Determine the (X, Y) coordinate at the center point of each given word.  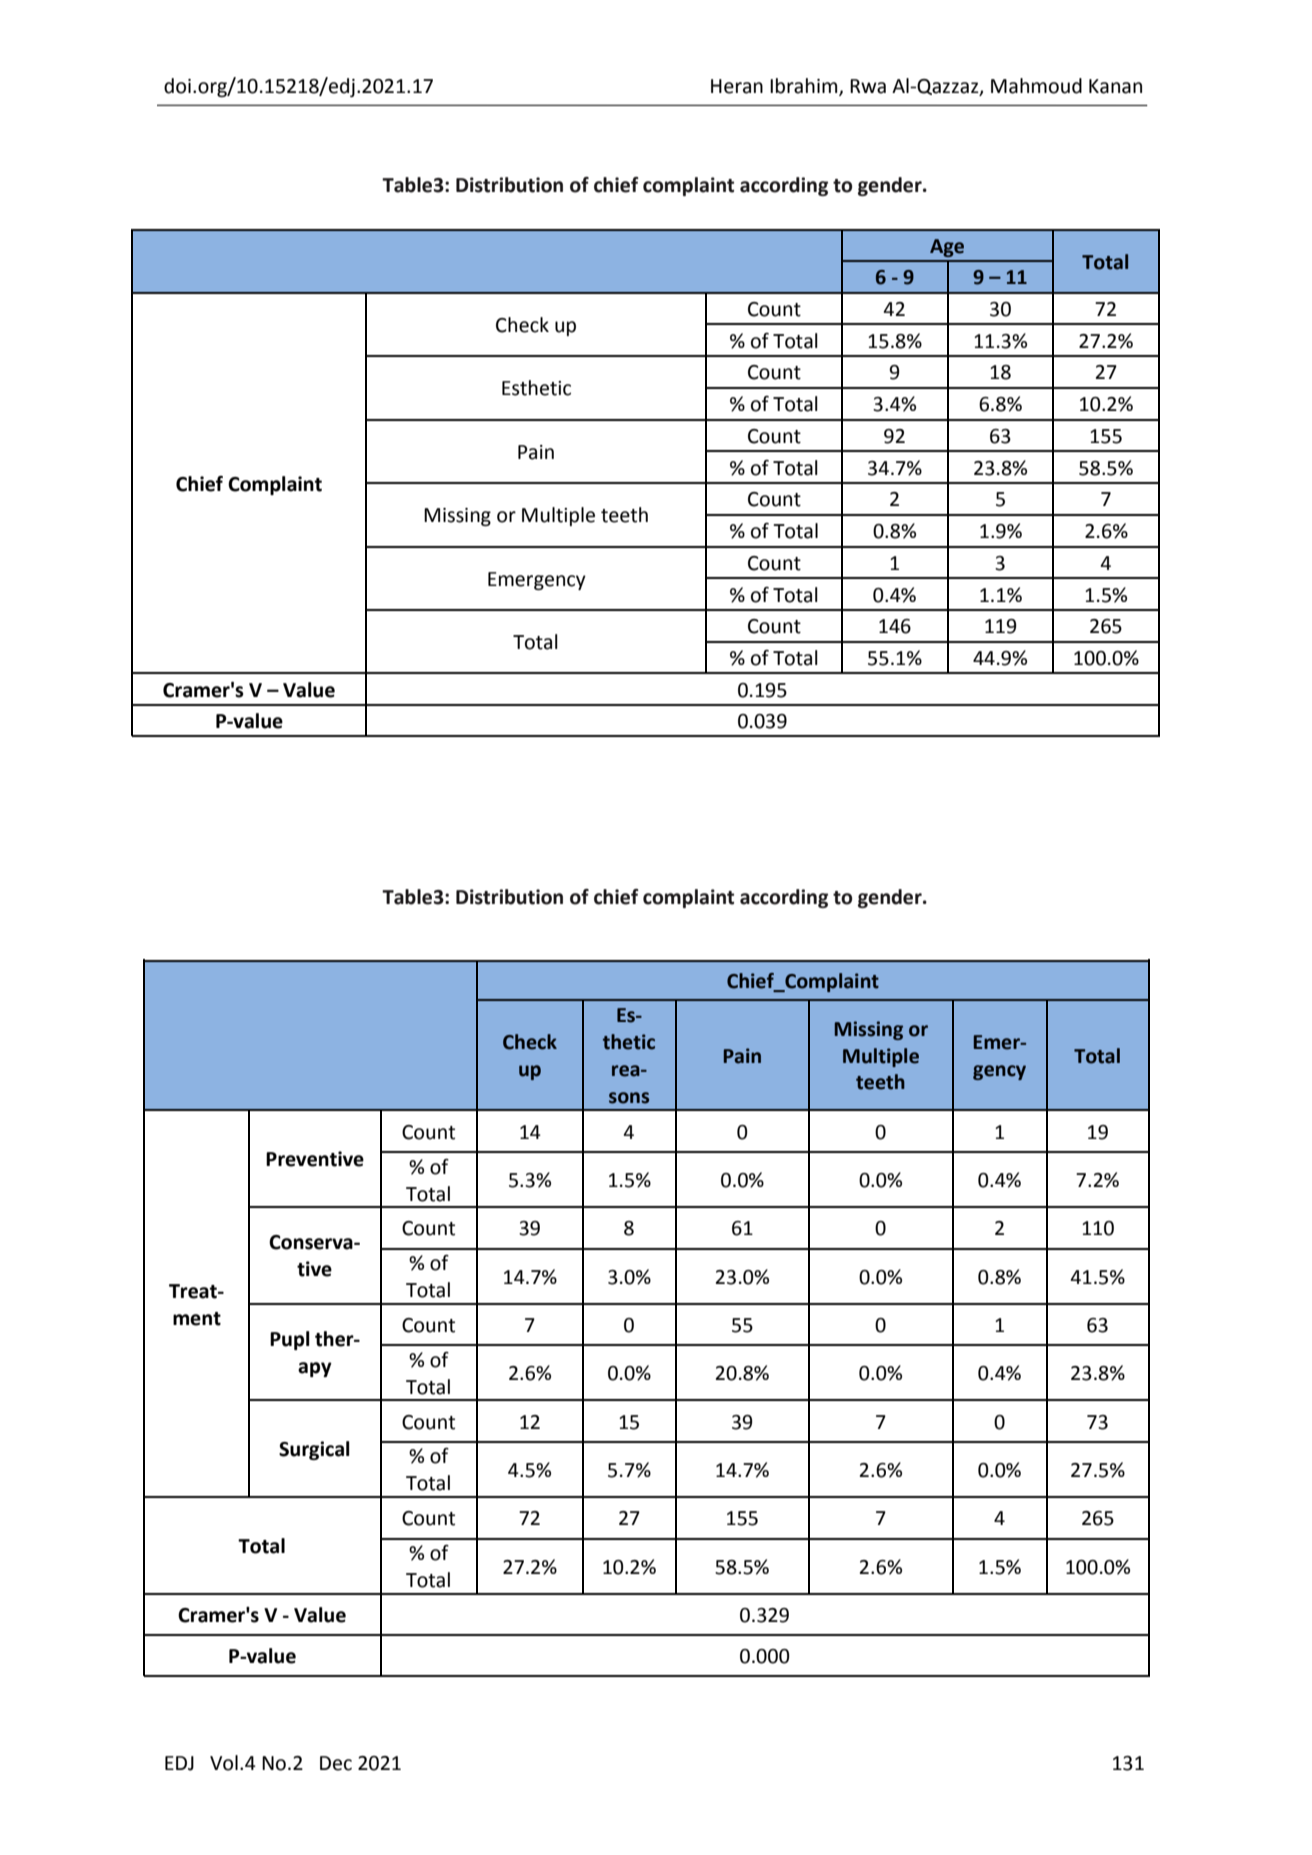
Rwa (868, 86)
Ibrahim (805, 87)
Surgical (314, 1450)
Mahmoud (1036, 86)
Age (947, 248)
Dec (336, 1763)
